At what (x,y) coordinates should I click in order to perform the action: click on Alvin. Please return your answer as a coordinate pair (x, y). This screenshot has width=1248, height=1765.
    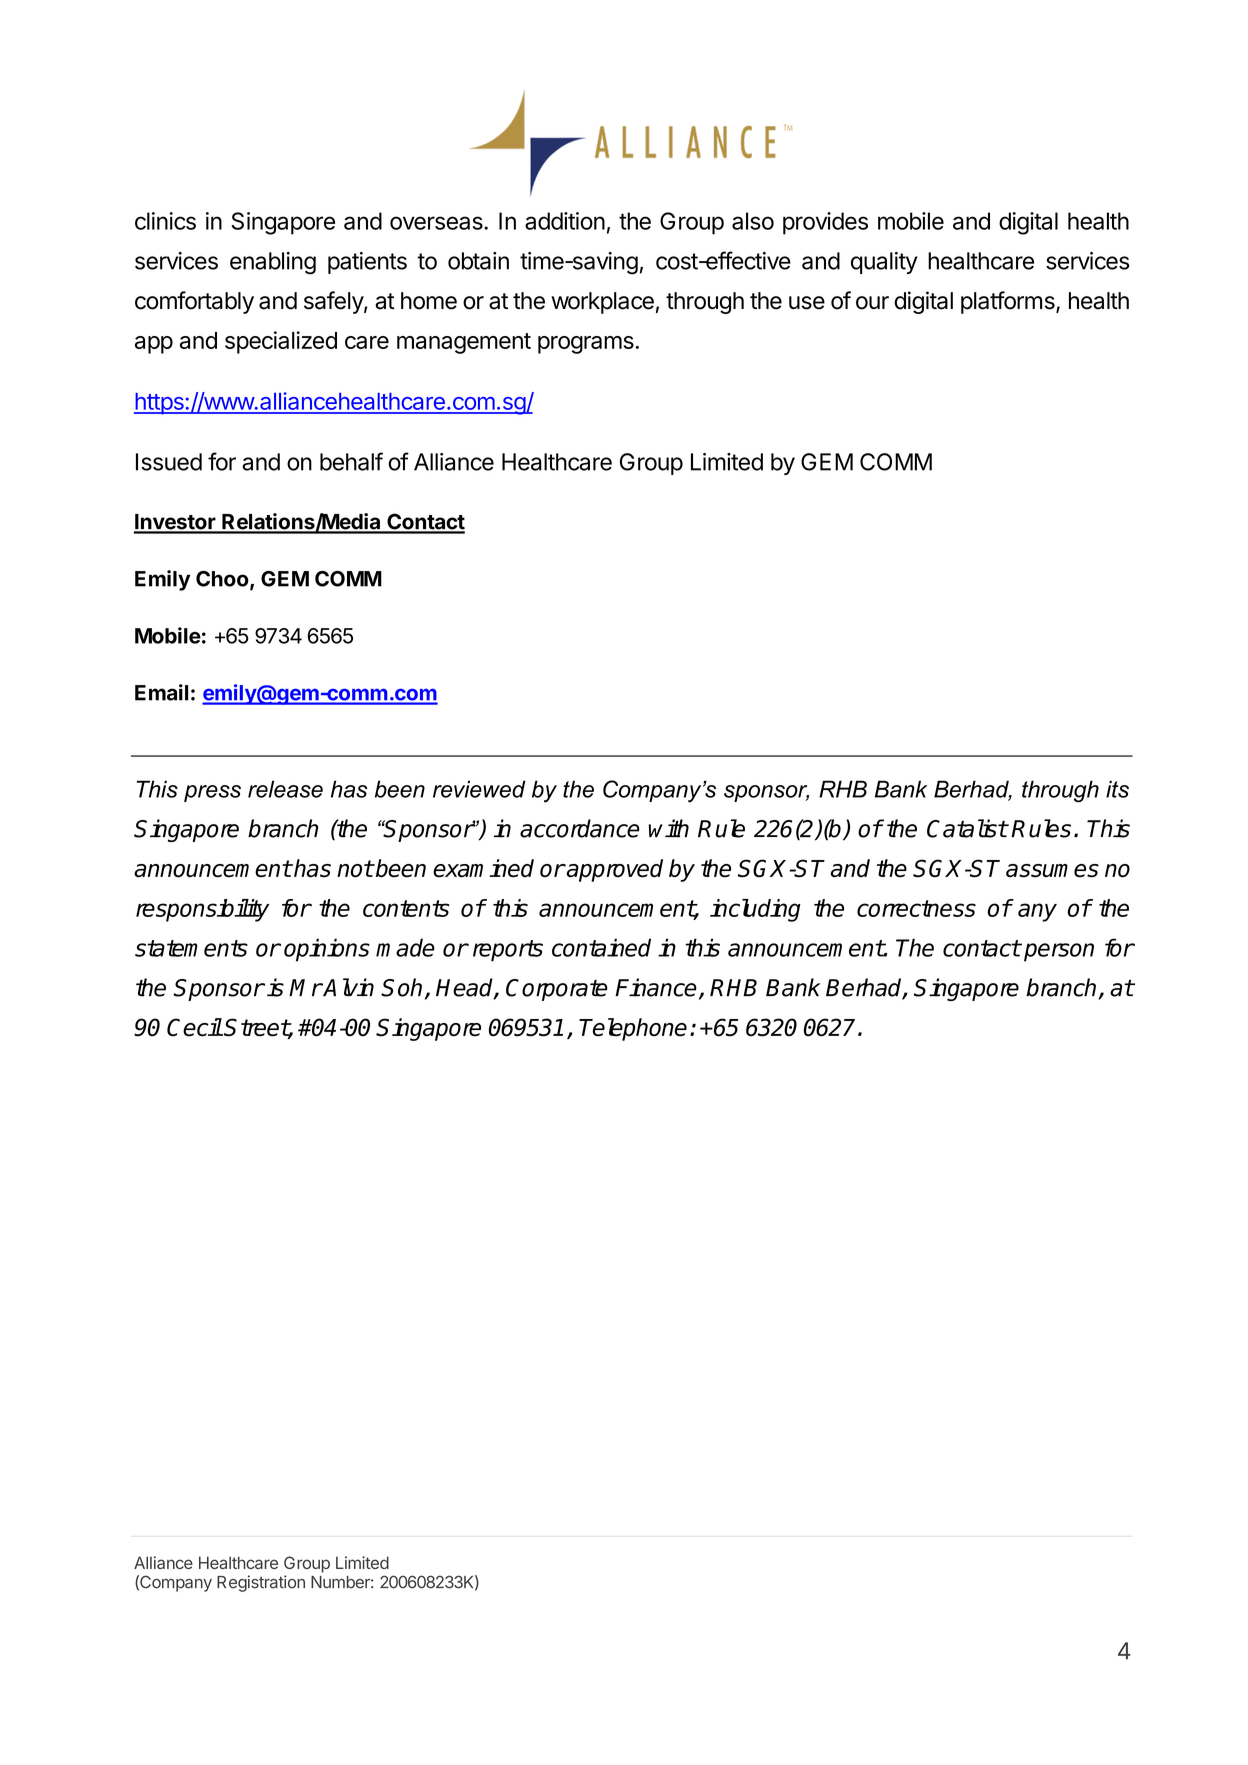
    Looking at the image, I should click on (348, 987).
